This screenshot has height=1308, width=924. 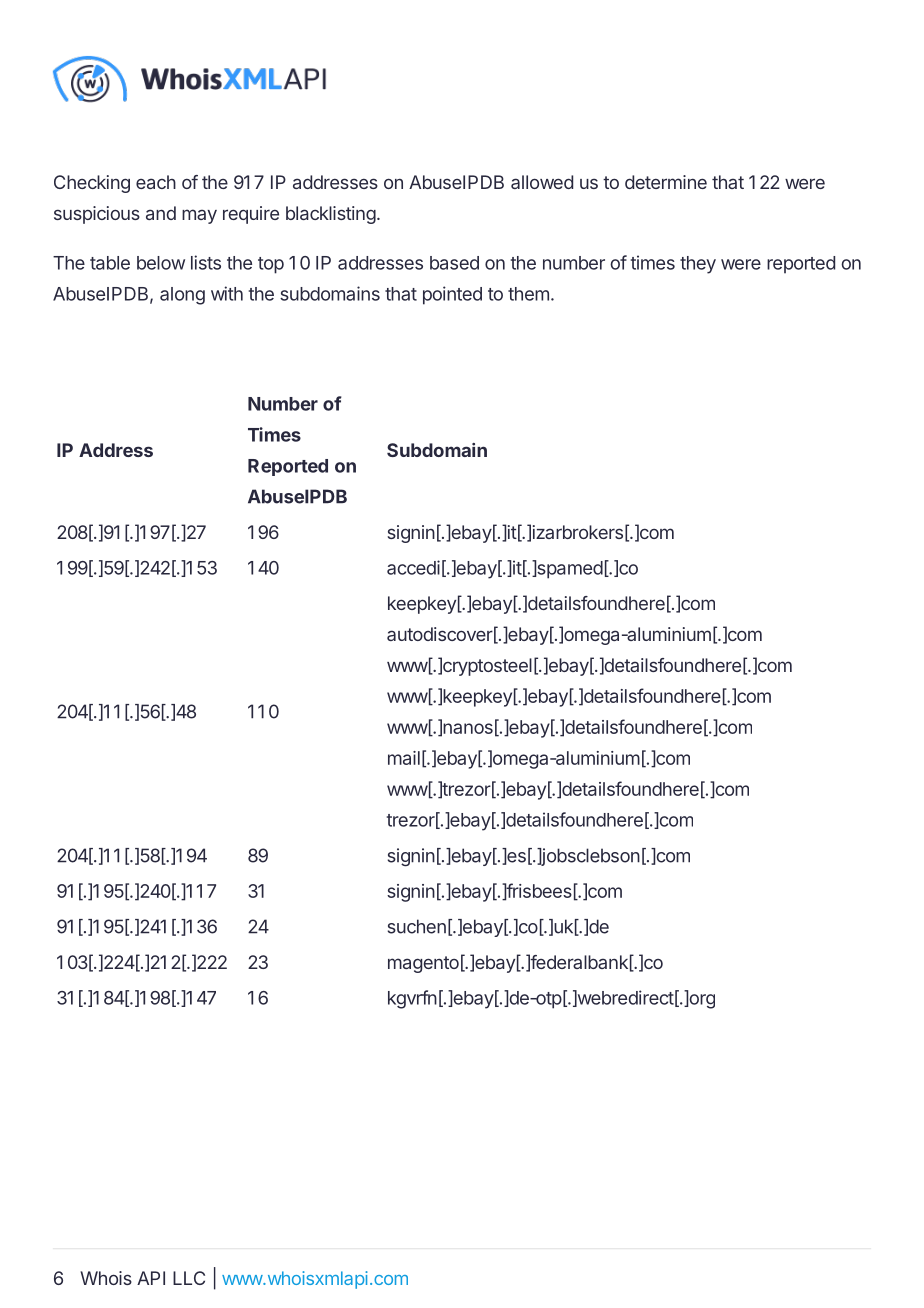 I want to click on lists, so click(x=206, y=262).
